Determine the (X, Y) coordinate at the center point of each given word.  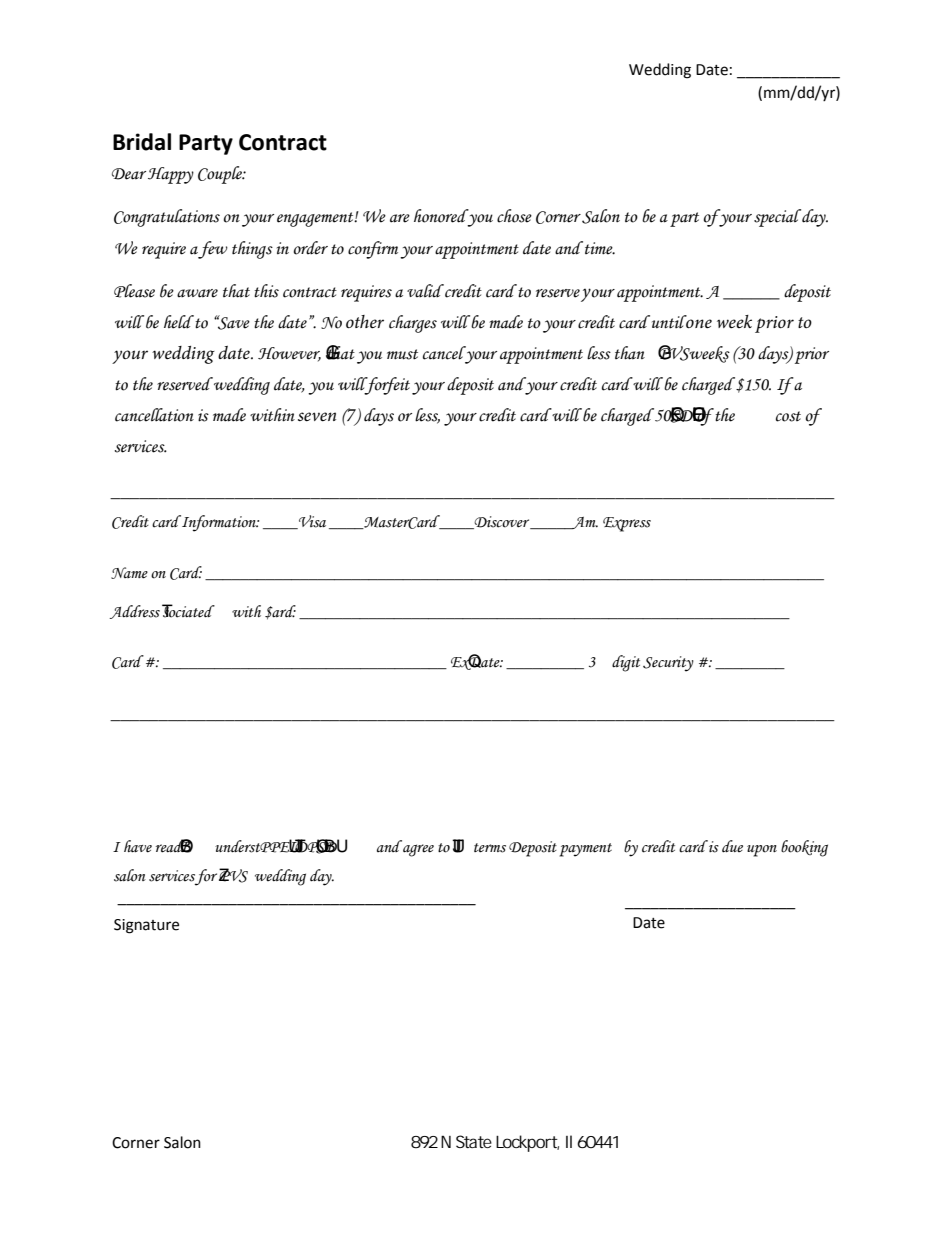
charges (413, 324)
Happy (171, 175)
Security (668, 664)
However (289, 354)
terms (490, 848)
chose (514, 216)
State (474, 1141)
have (138, 846)
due (732, 846)
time (600, 248)
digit (626, 663)
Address (135, 612)
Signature (146, 926)
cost (788, 416)
